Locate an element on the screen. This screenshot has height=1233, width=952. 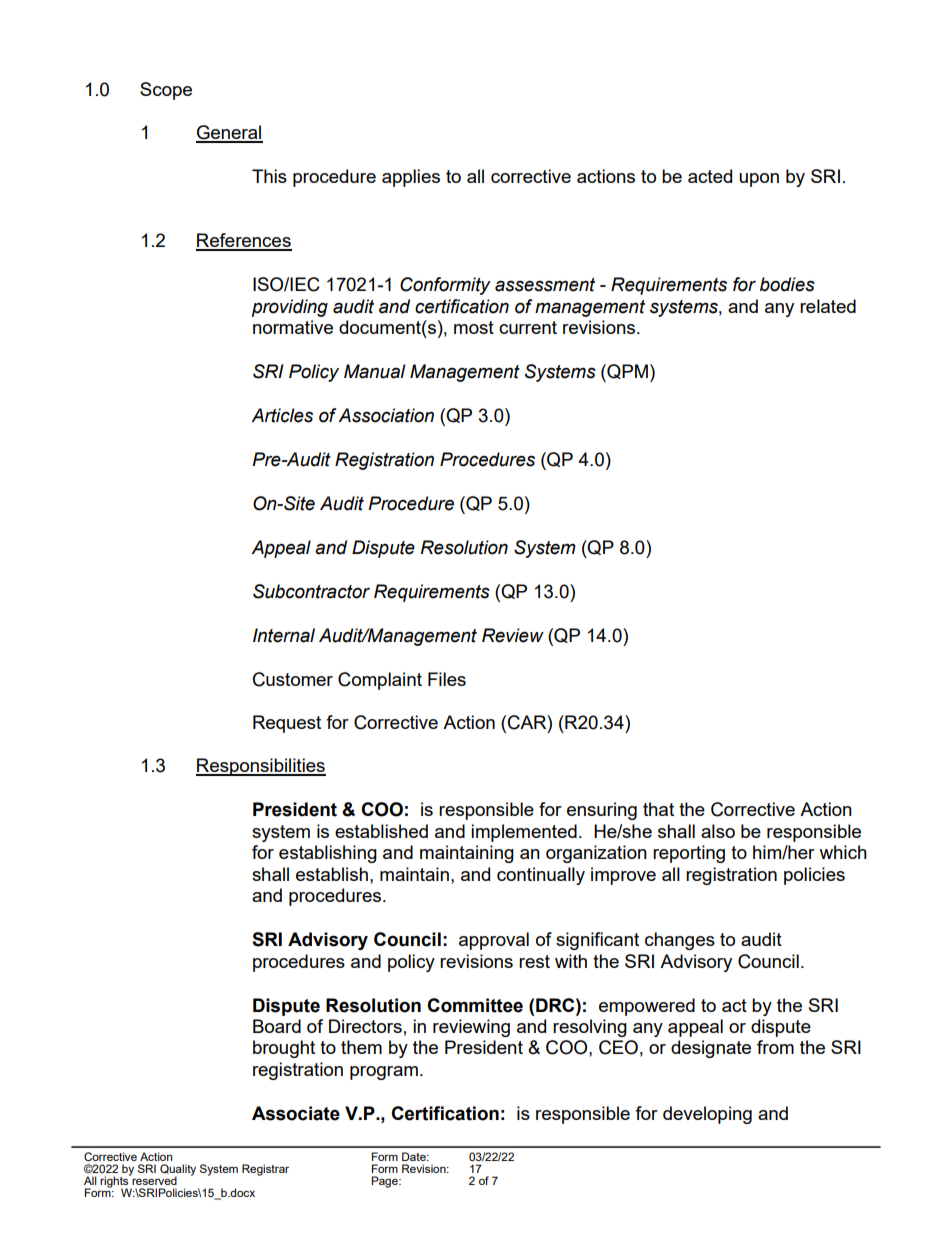
applies is located at coordinates (411, 178).
